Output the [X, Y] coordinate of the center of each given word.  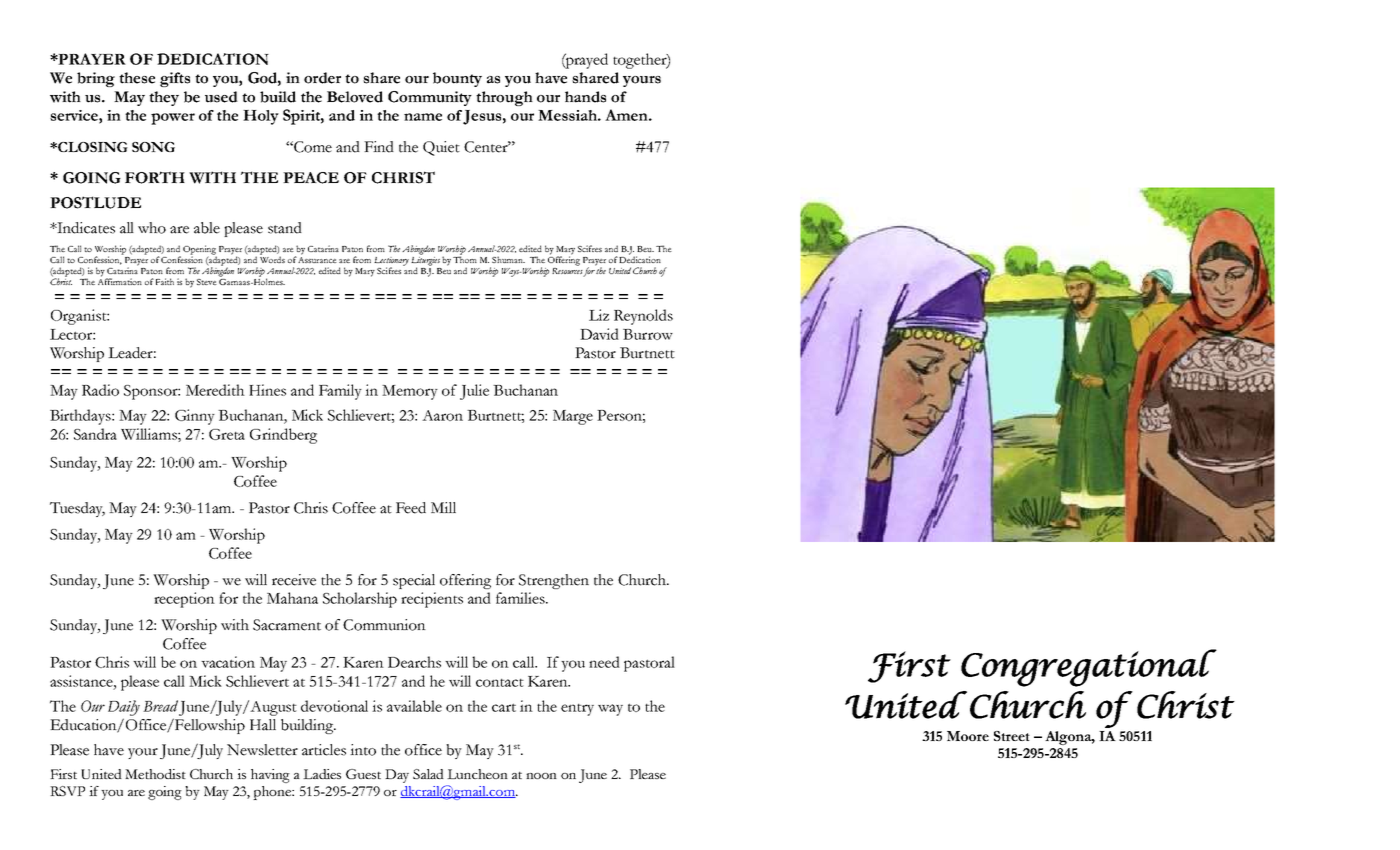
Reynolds [643, 317]
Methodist [155, 774]
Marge [573, 417]
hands [585, 97]
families [521, 598]
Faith [165, 281]
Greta [227, 434]
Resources [568, 271]
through [504, 98]
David [599, 334]
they [164, 98]
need [604, 662]
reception [184, 600]
